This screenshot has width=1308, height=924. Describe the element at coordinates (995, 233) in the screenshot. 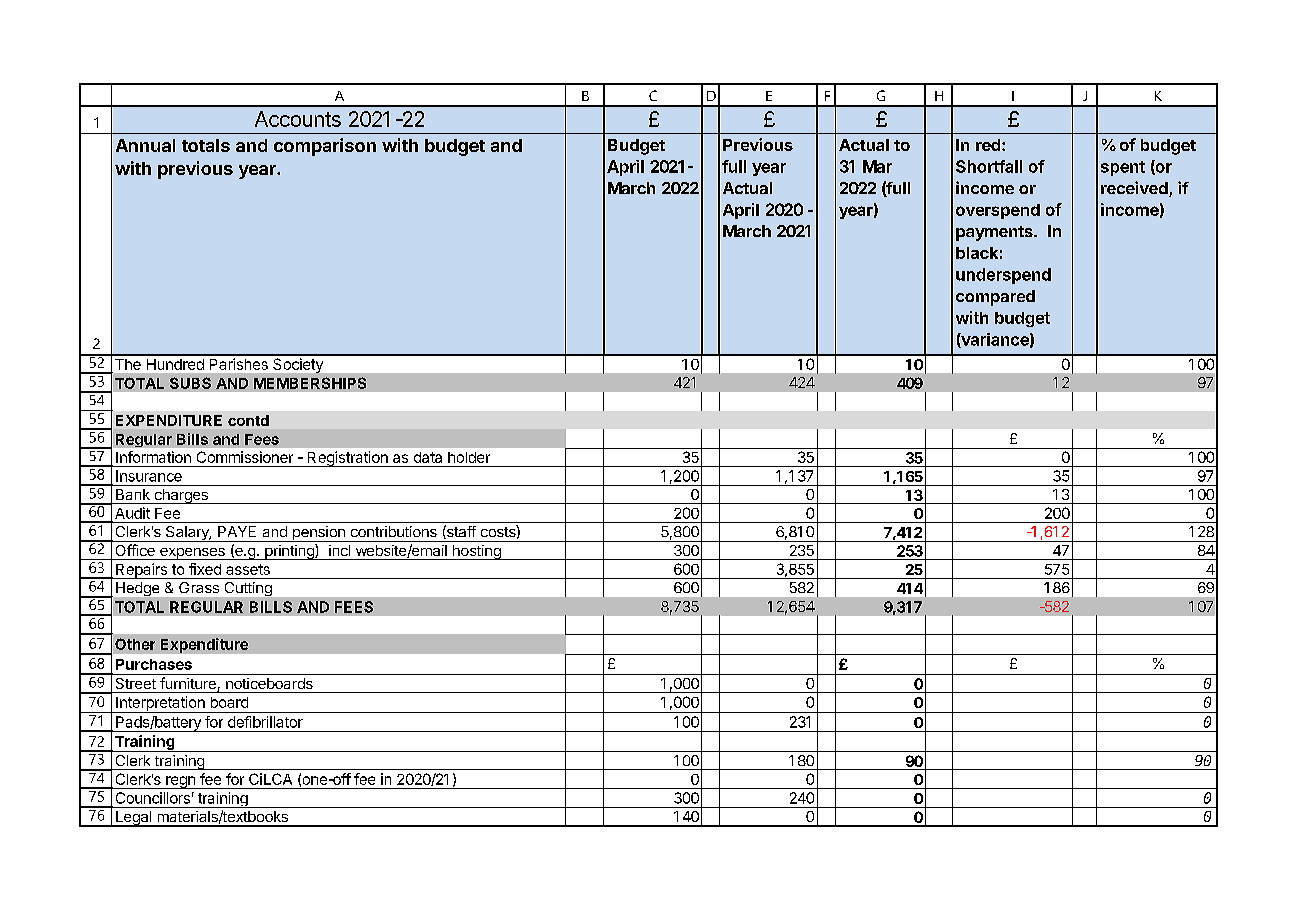

I see `payments` at that location.
